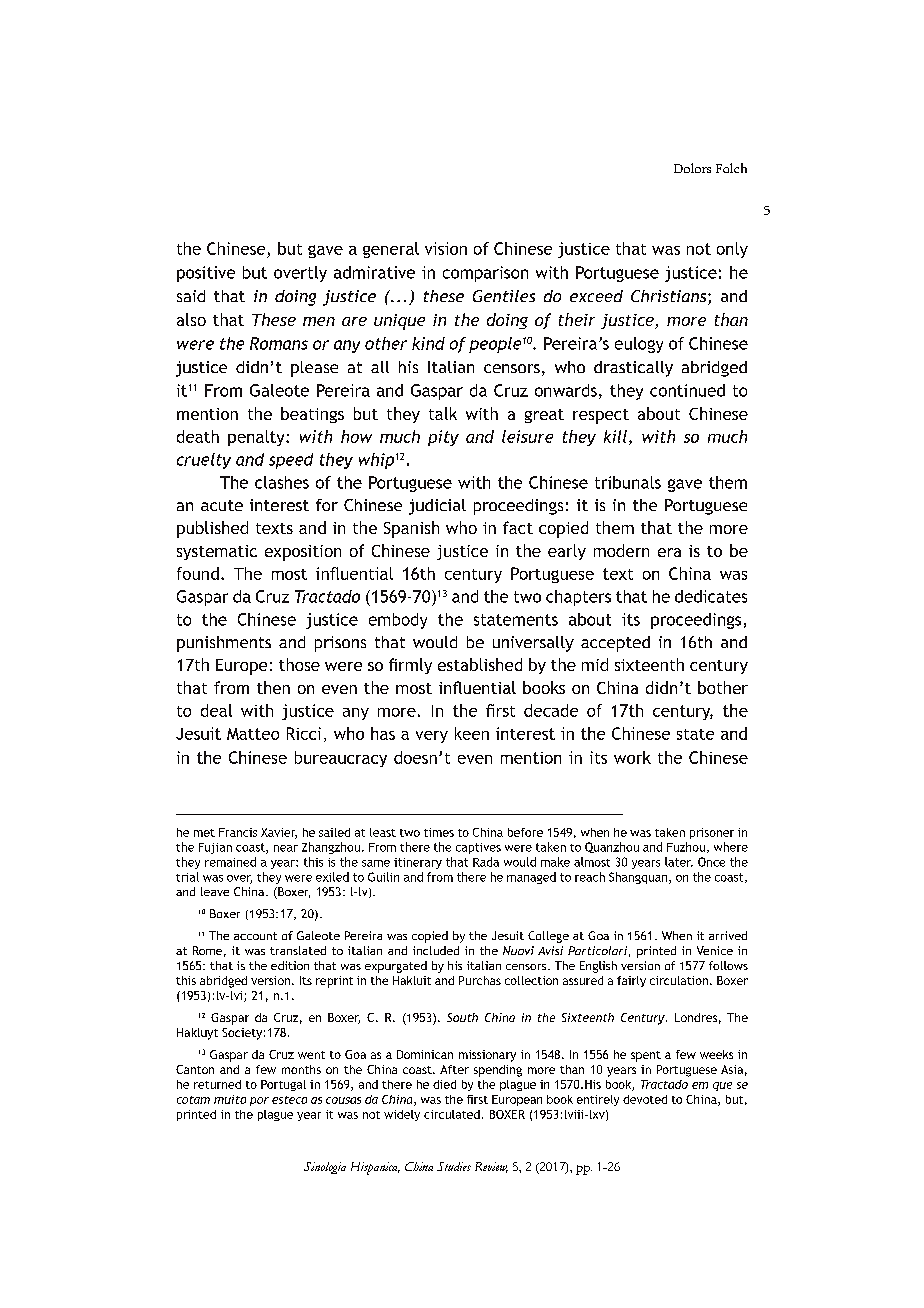 Image resolution: width=924 pixels, height=1308 pixels. I want to click on muito, so click(230, 1099).
